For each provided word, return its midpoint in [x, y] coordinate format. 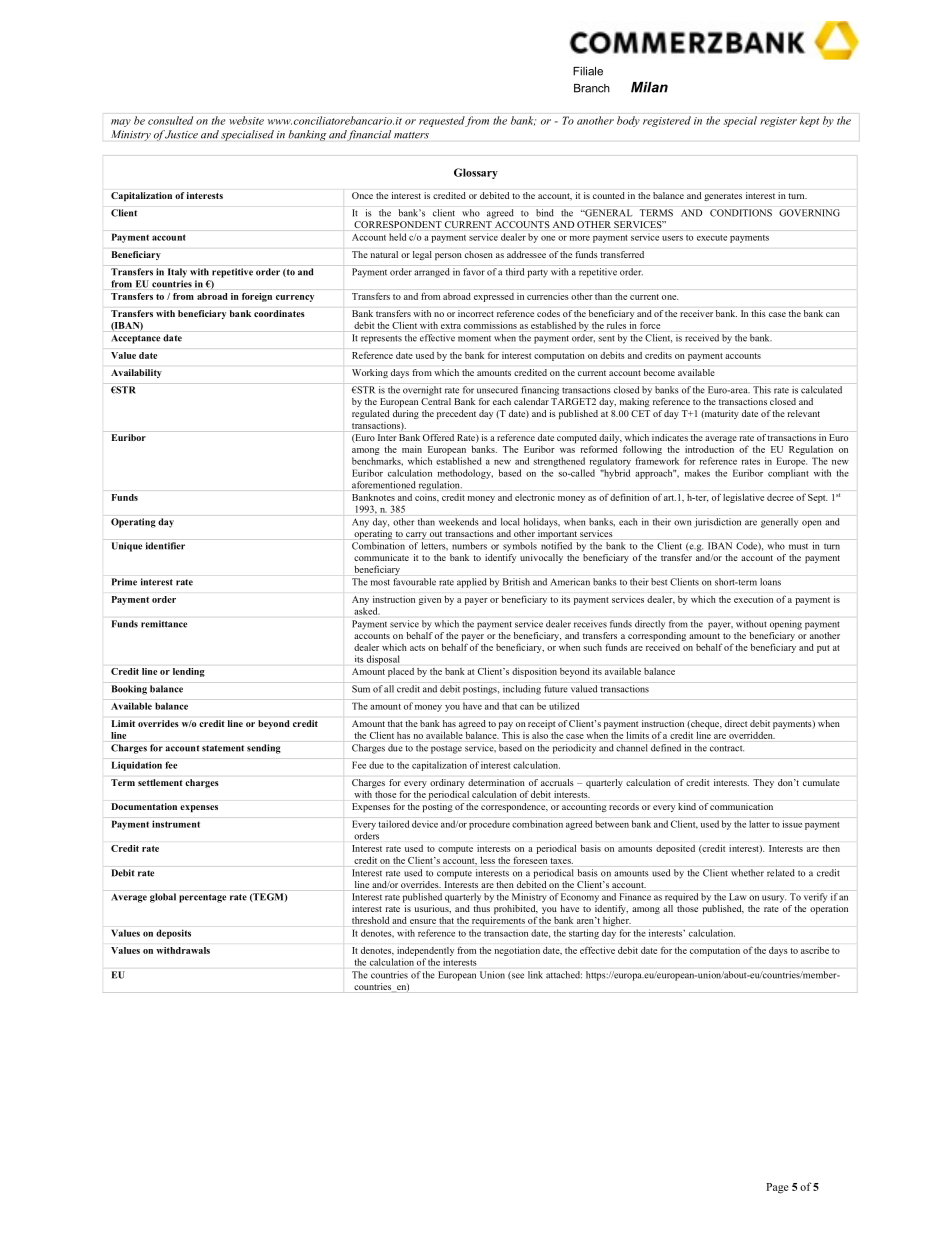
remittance [164, 624]
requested [442, 121]
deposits [173, 934]
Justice [181, 134]
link [535, 975]
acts [417, 648]
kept [809, 121]
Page [777, 1188]
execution [753, 599]
